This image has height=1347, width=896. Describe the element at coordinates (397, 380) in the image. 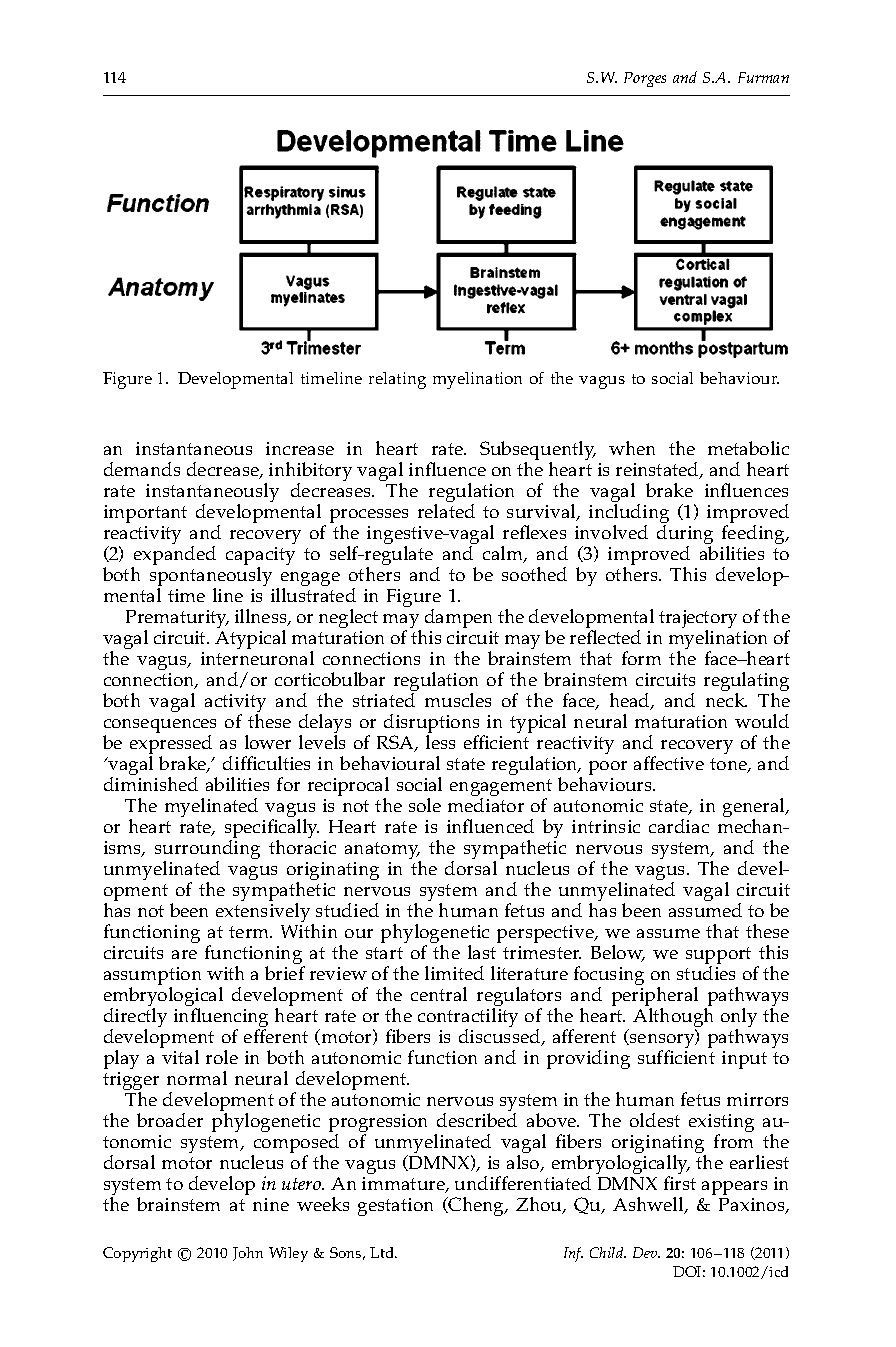

I see `relating` at that location.
